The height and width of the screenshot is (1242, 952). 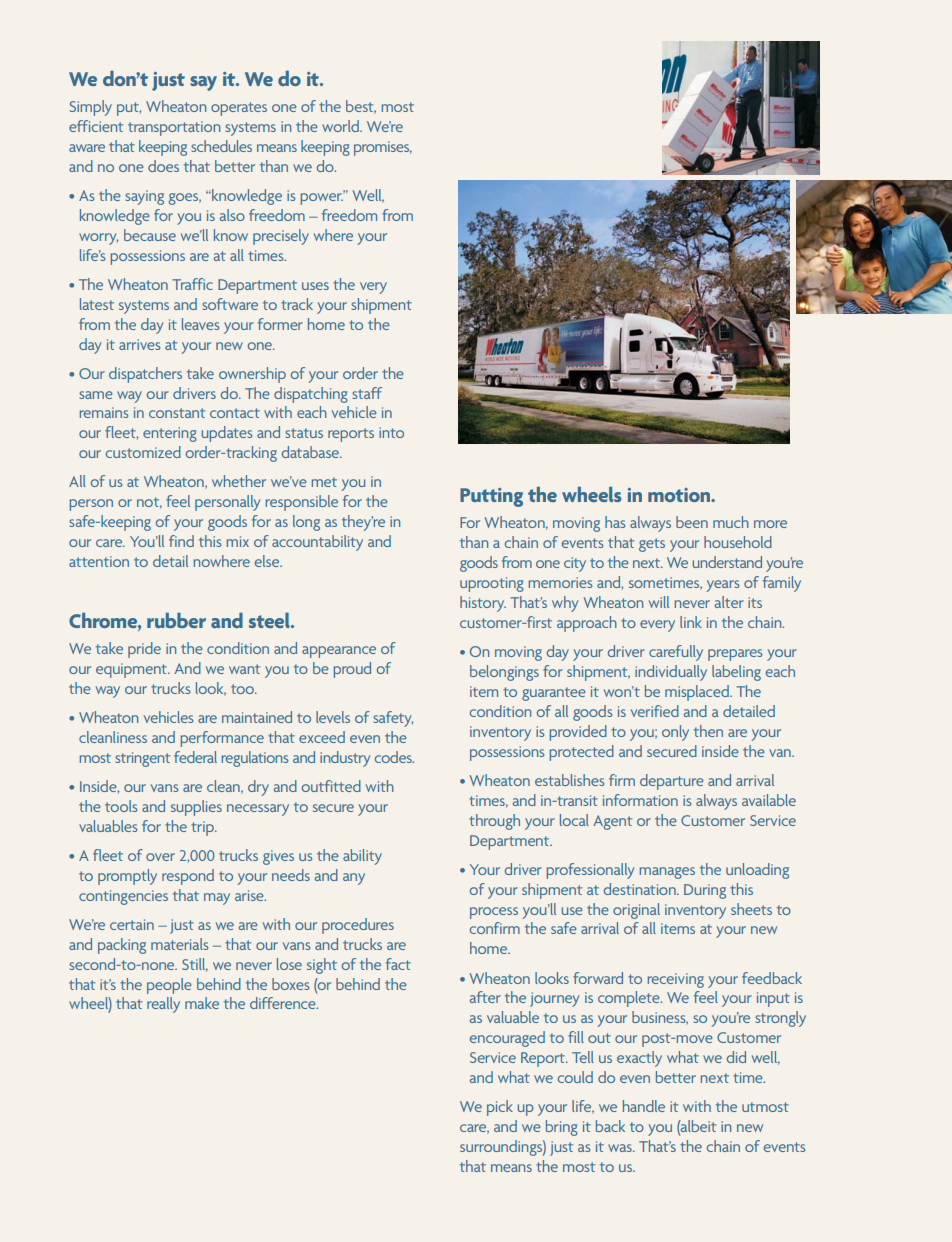 What do you see at coordinates (394, 757) in the screenshot?
I see `codes` at bounding box center [394, 757].
